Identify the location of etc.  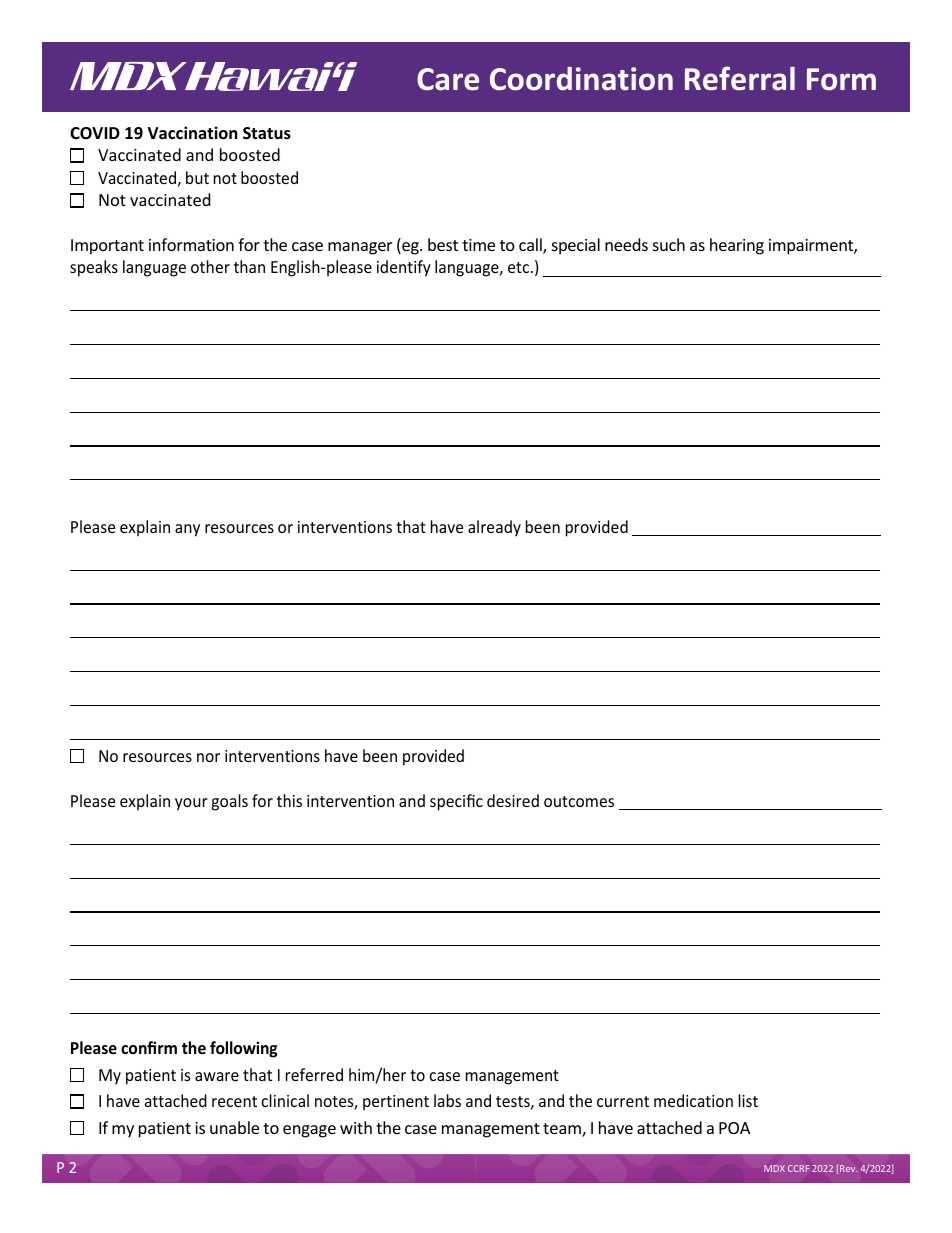
(518, 267).
